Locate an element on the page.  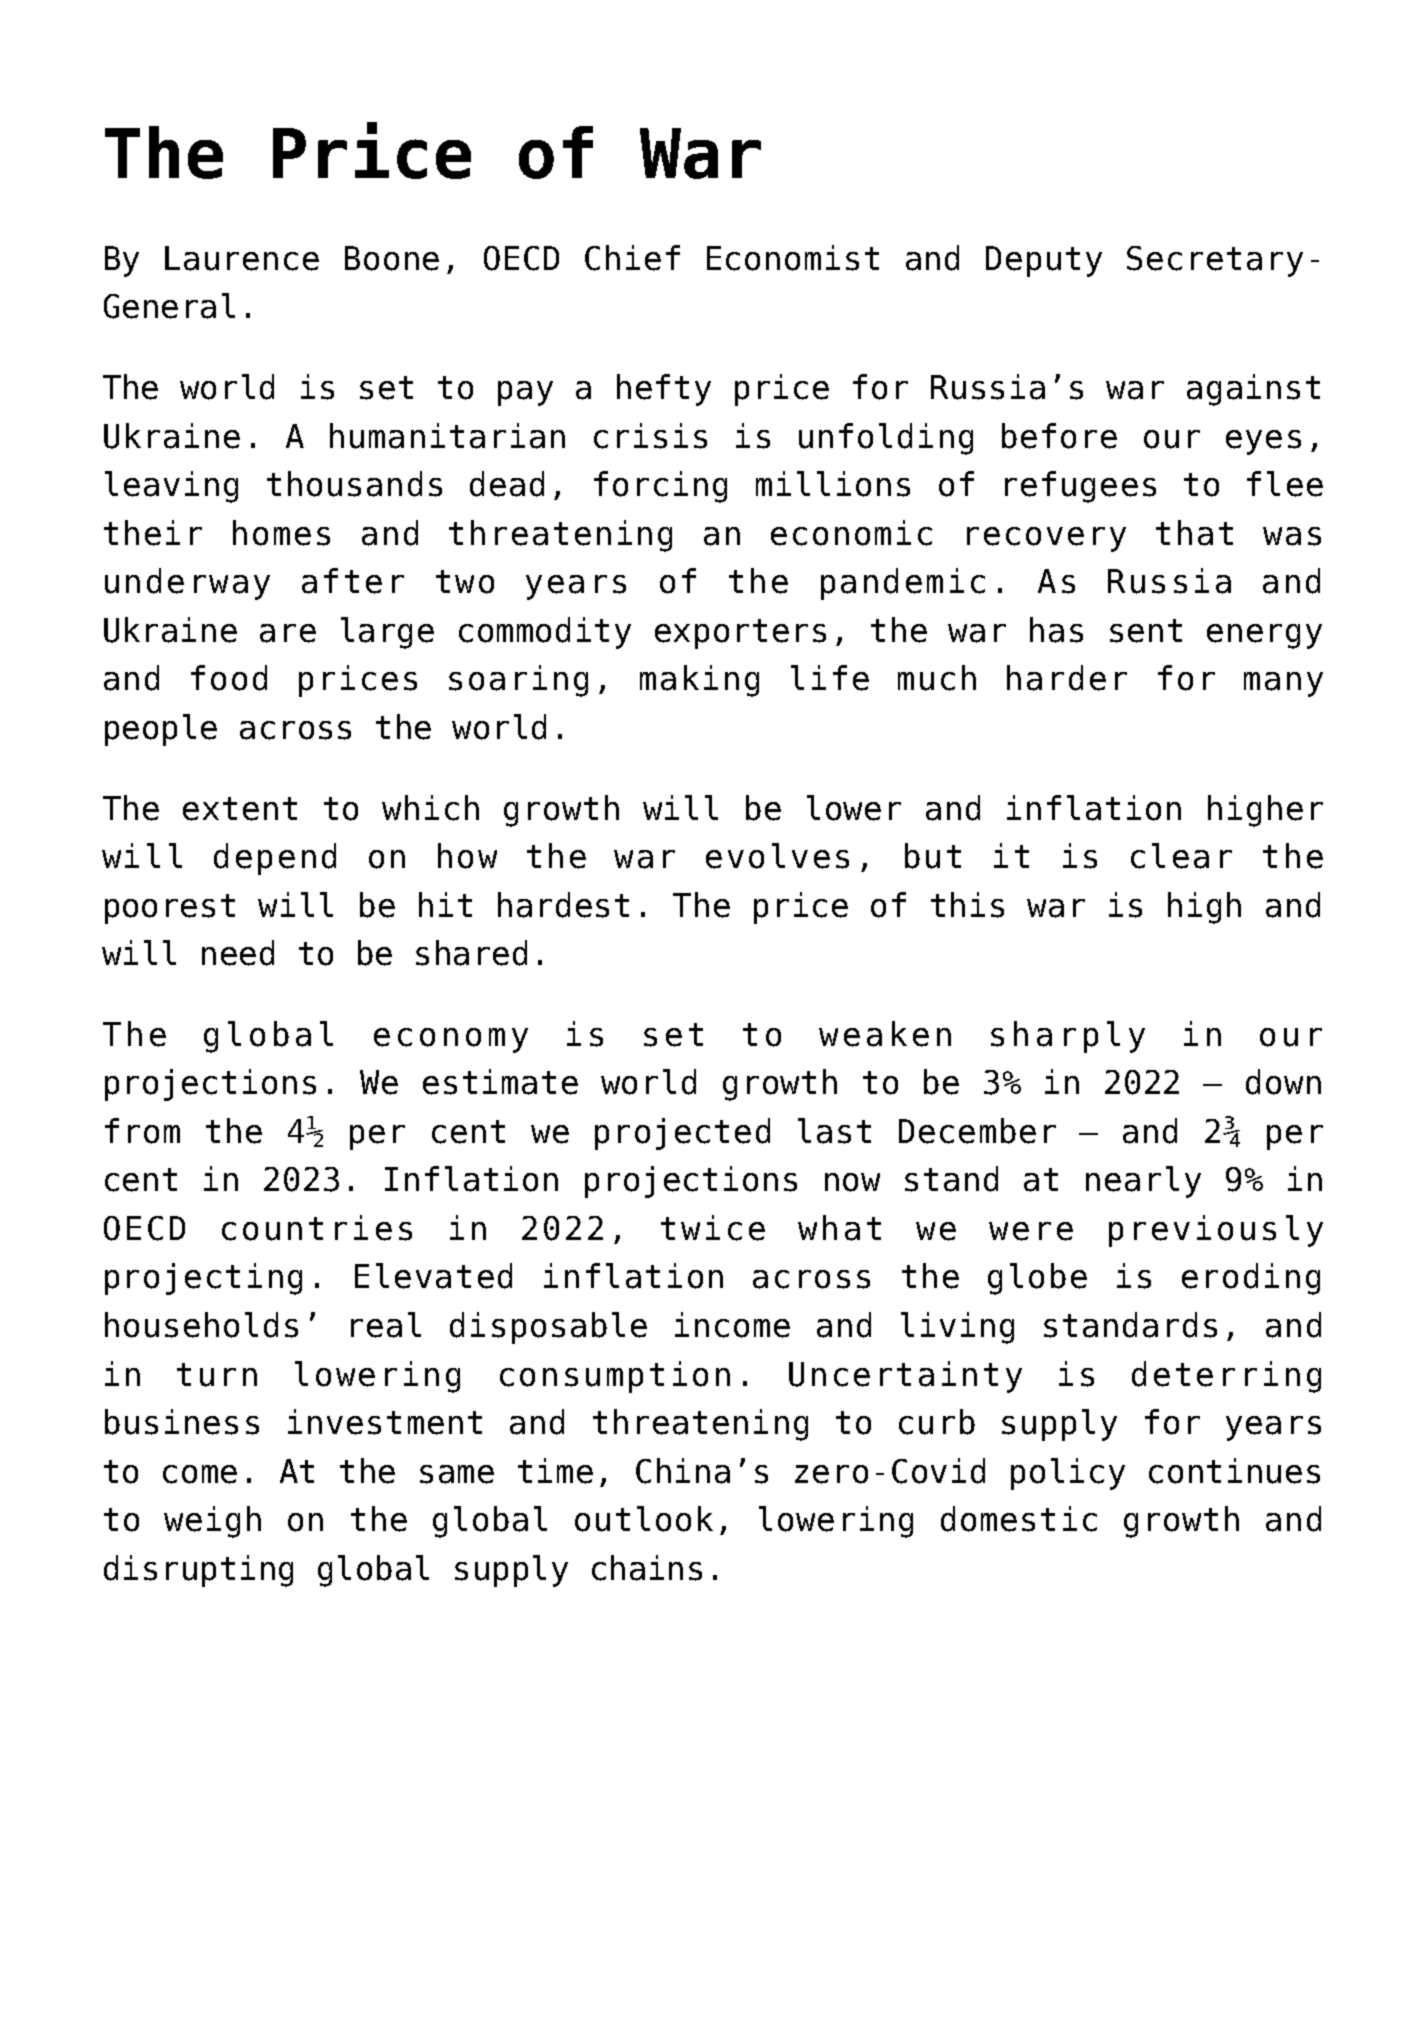
from is located at coordinates (142, 1131).
